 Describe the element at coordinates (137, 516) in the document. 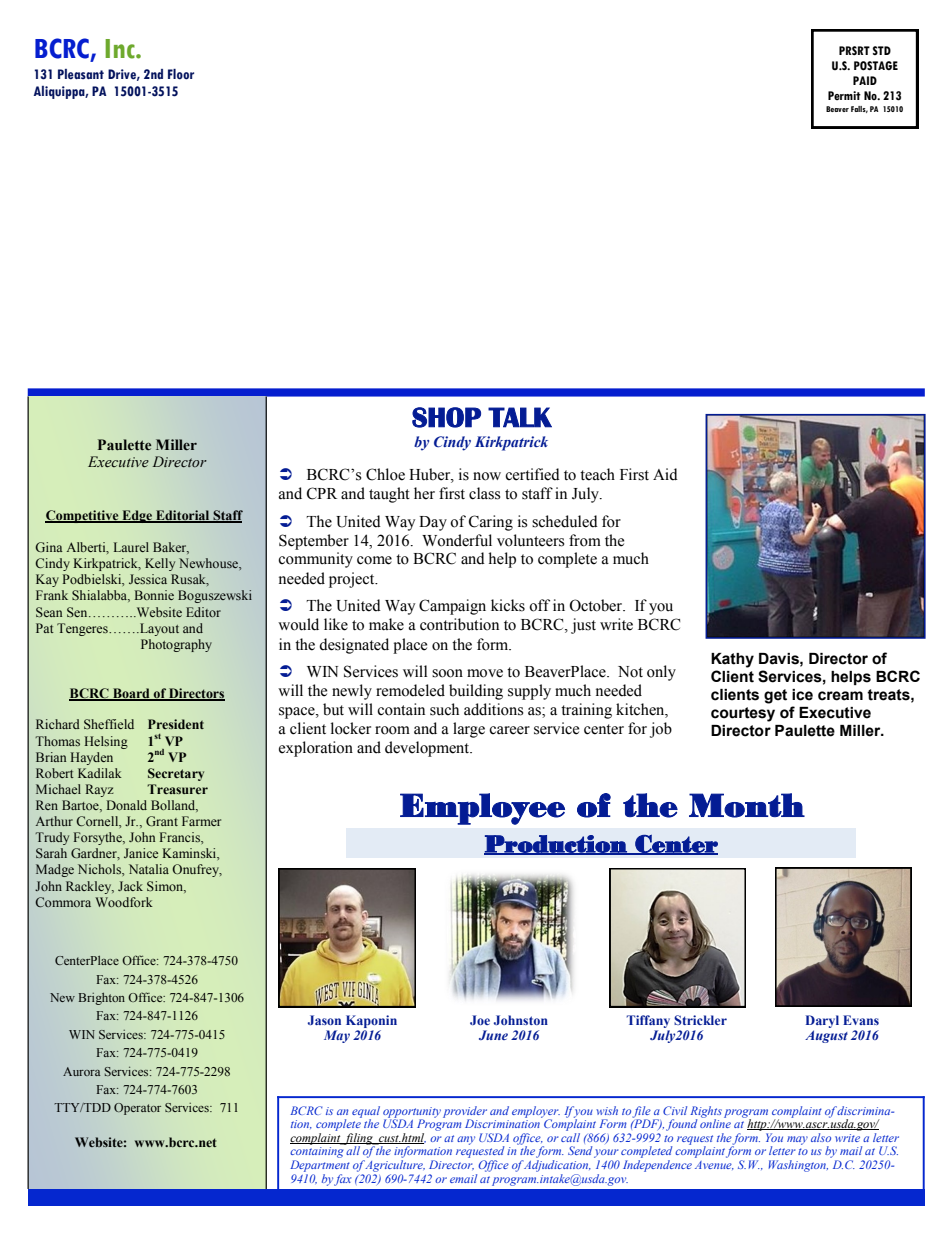

I see `Edge` at that location.
